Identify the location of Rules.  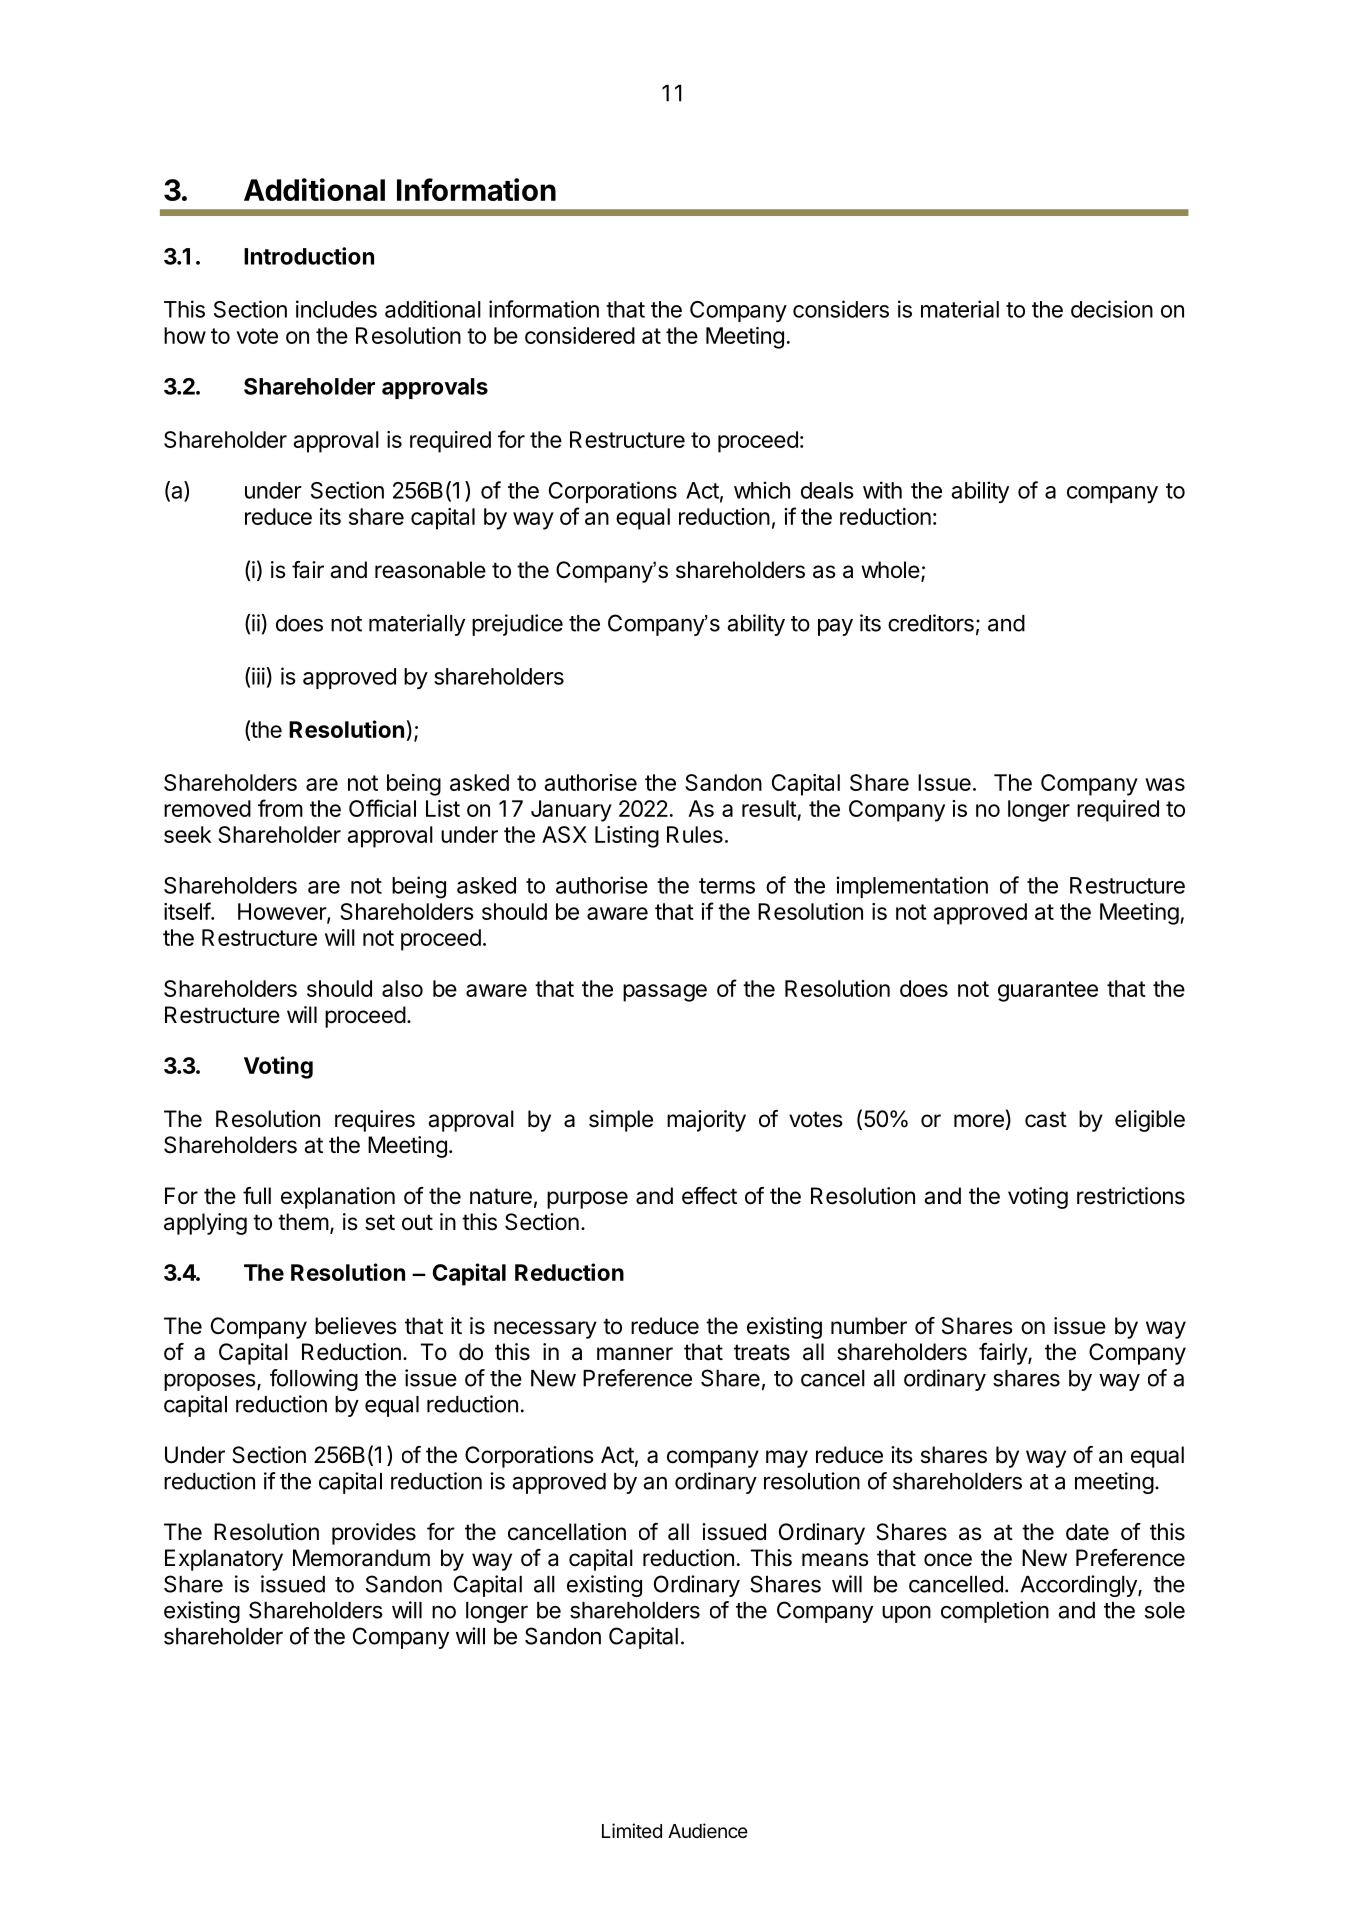
(695, 834).
